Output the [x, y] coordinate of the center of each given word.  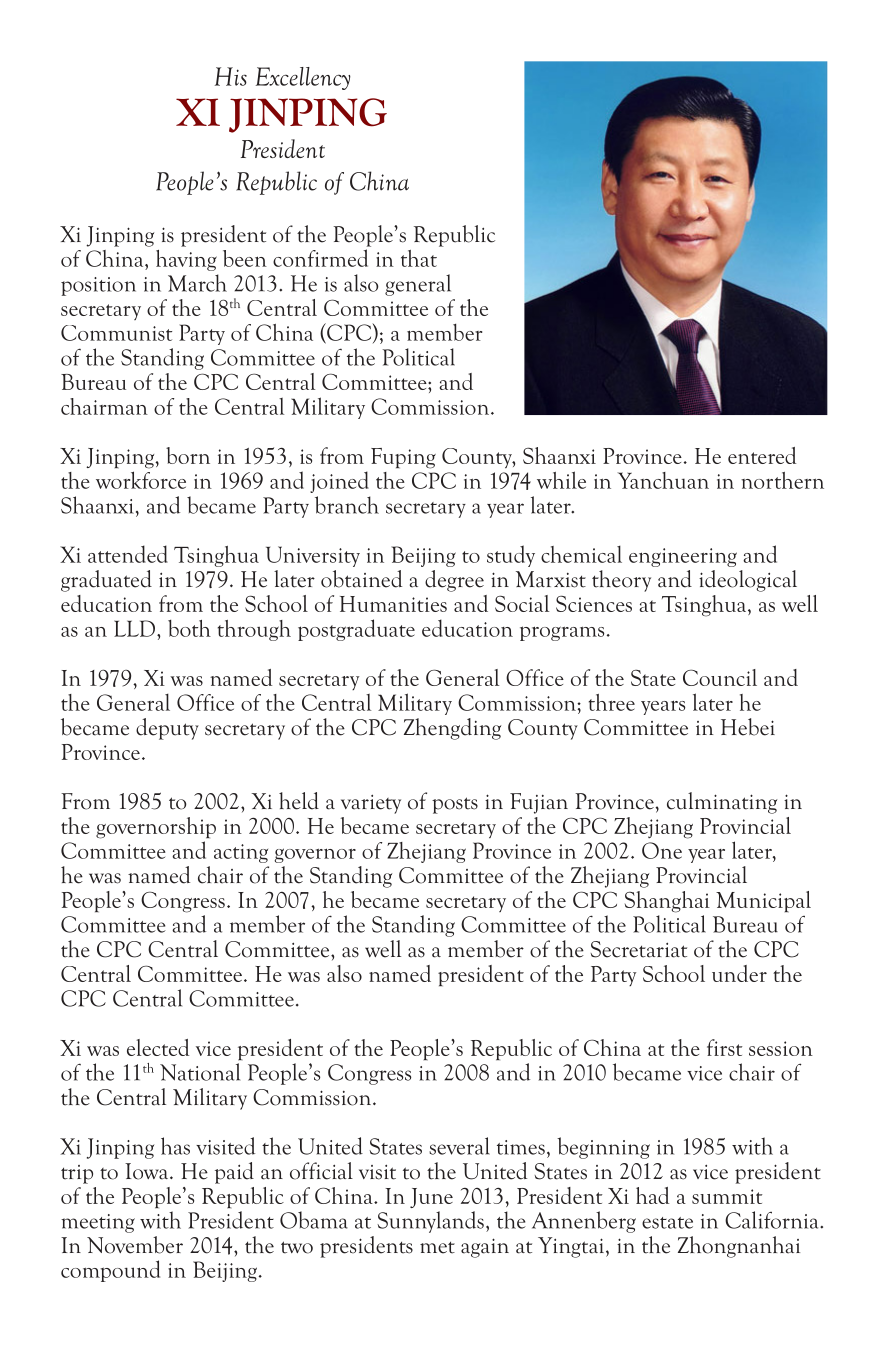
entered [762, 455]
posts [455, 805]
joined [339, 482]
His [231, 76]
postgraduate [356, 630]
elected [158, 1047]
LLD [136, 628]
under [739, 973]
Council [720, 677]
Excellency [303, 78]
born [188, 455]
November [135, 1245]
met [437, 1247]
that [419, 258]
